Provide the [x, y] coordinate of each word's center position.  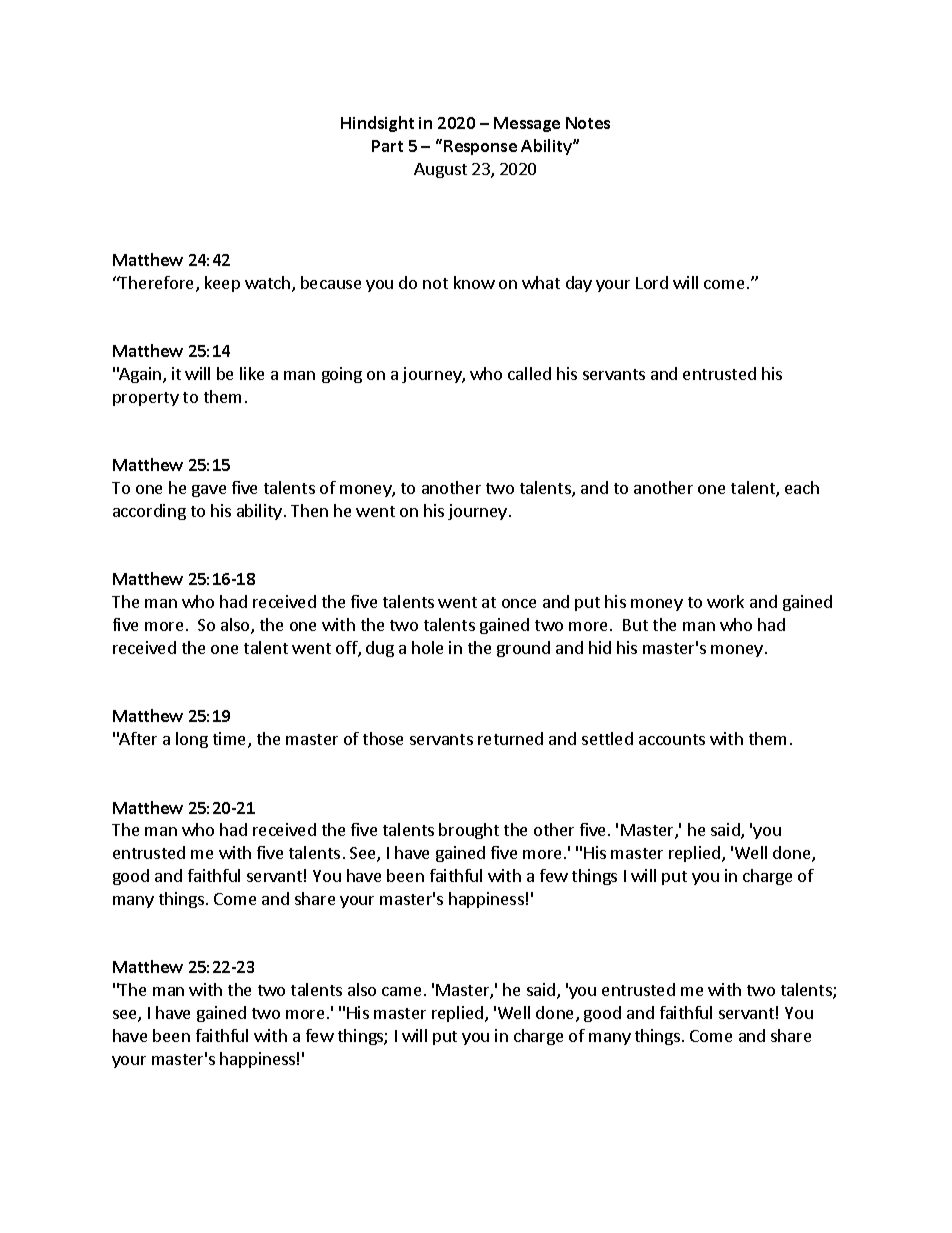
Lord [652, 282]
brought [469, 831]
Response [480, 147]
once [519, 603]
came [401, 991]
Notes [588, 123]
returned [510, 738]
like [252, 373]
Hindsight [377, 124]
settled [607, 738]
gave [209, 491]
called [529, 373]
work [725, 601]
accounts [672, 739]
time [231, 740]
